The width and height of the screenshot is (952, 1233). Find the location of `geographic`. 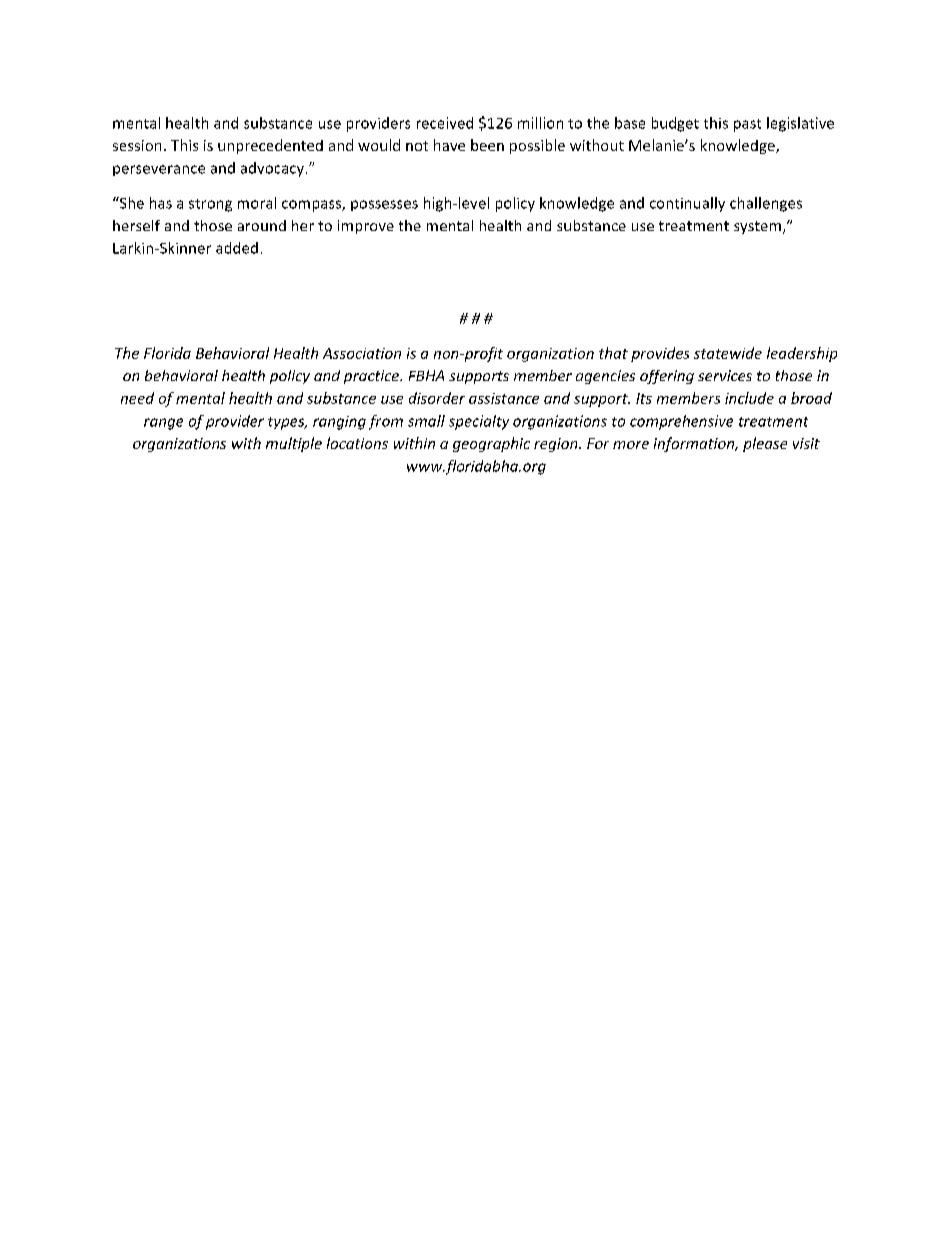

geographic is located at coordinates (491, 444).
